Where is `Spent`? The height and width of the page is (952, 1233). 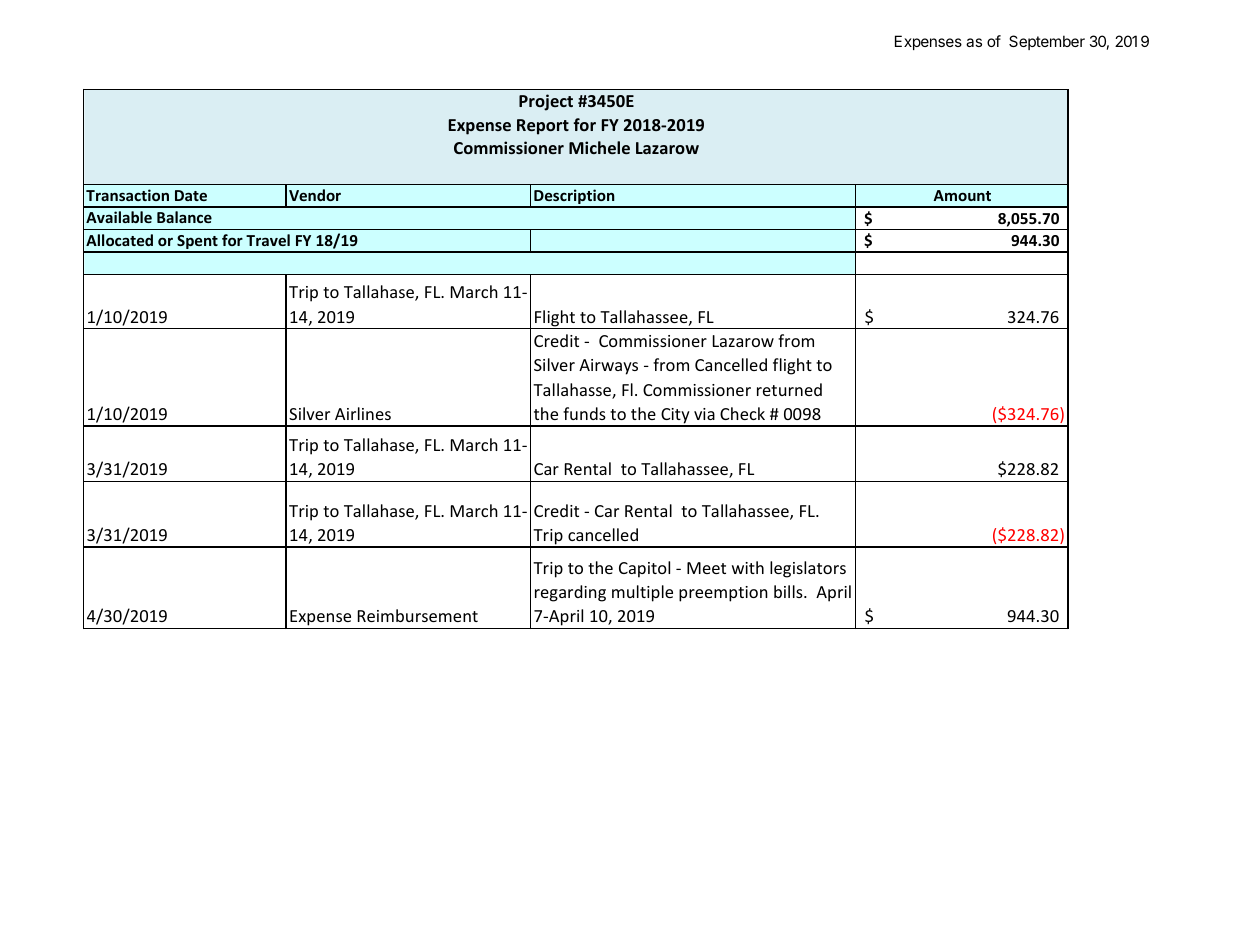 Spent is located at coordinates (197, 243).
